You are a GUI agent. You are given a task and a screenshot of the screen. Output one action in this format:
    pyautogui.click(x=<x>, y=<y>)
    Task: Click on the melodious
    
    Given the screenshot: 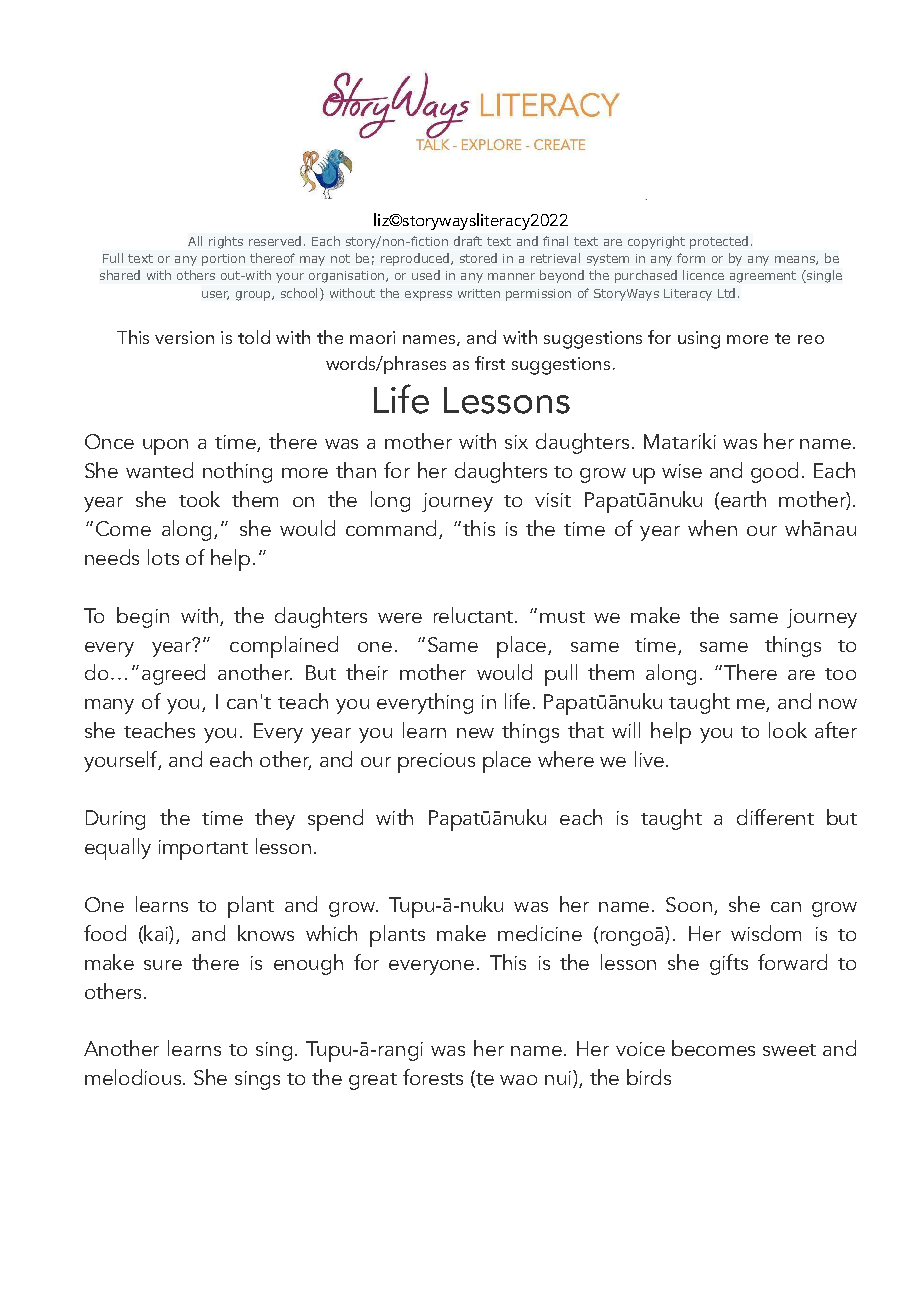 What is the action you would take?
    pyautogui.click(x=133, y=1077)
